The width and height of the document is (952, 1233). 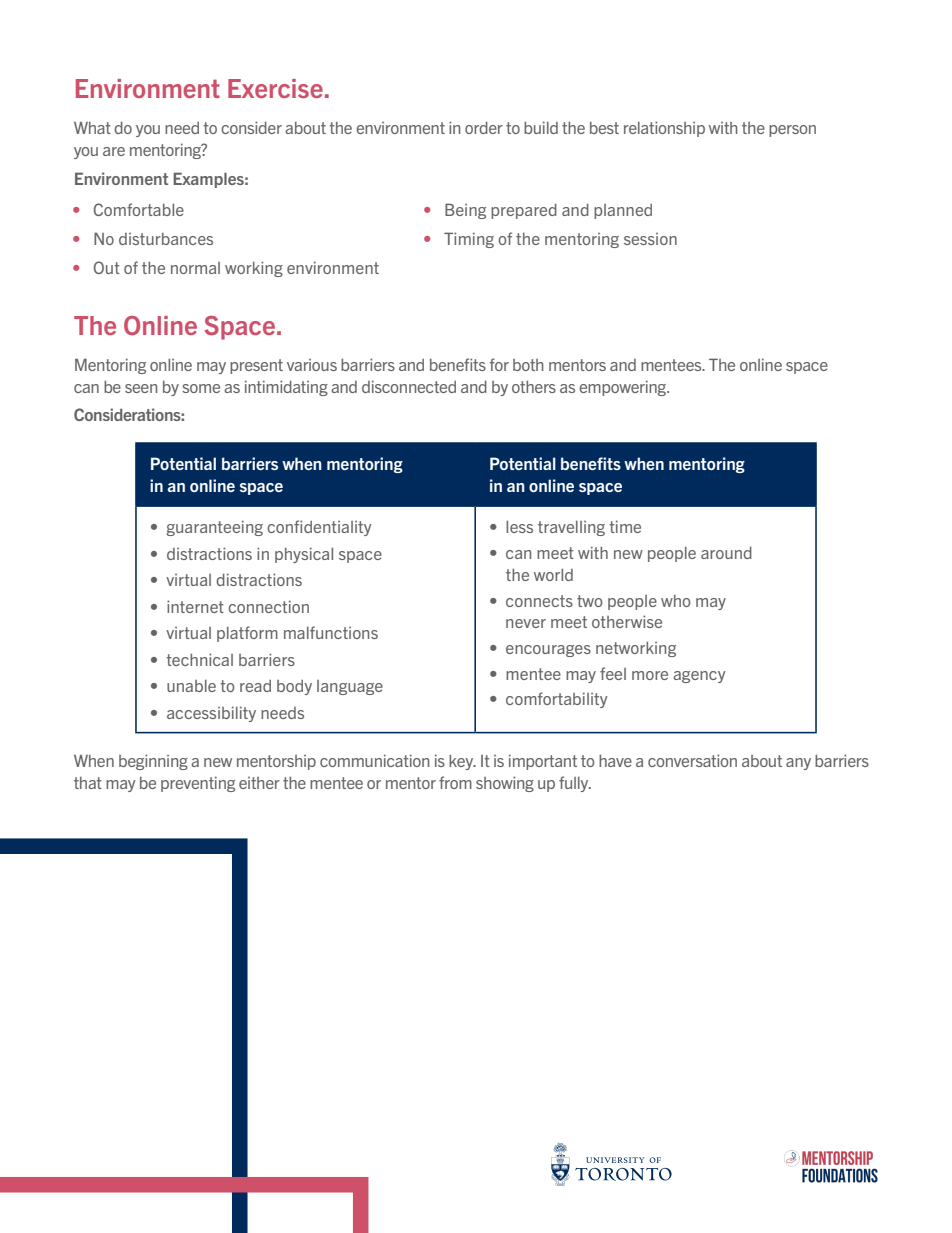 I want to click on less, so click(x=519, y=527).
